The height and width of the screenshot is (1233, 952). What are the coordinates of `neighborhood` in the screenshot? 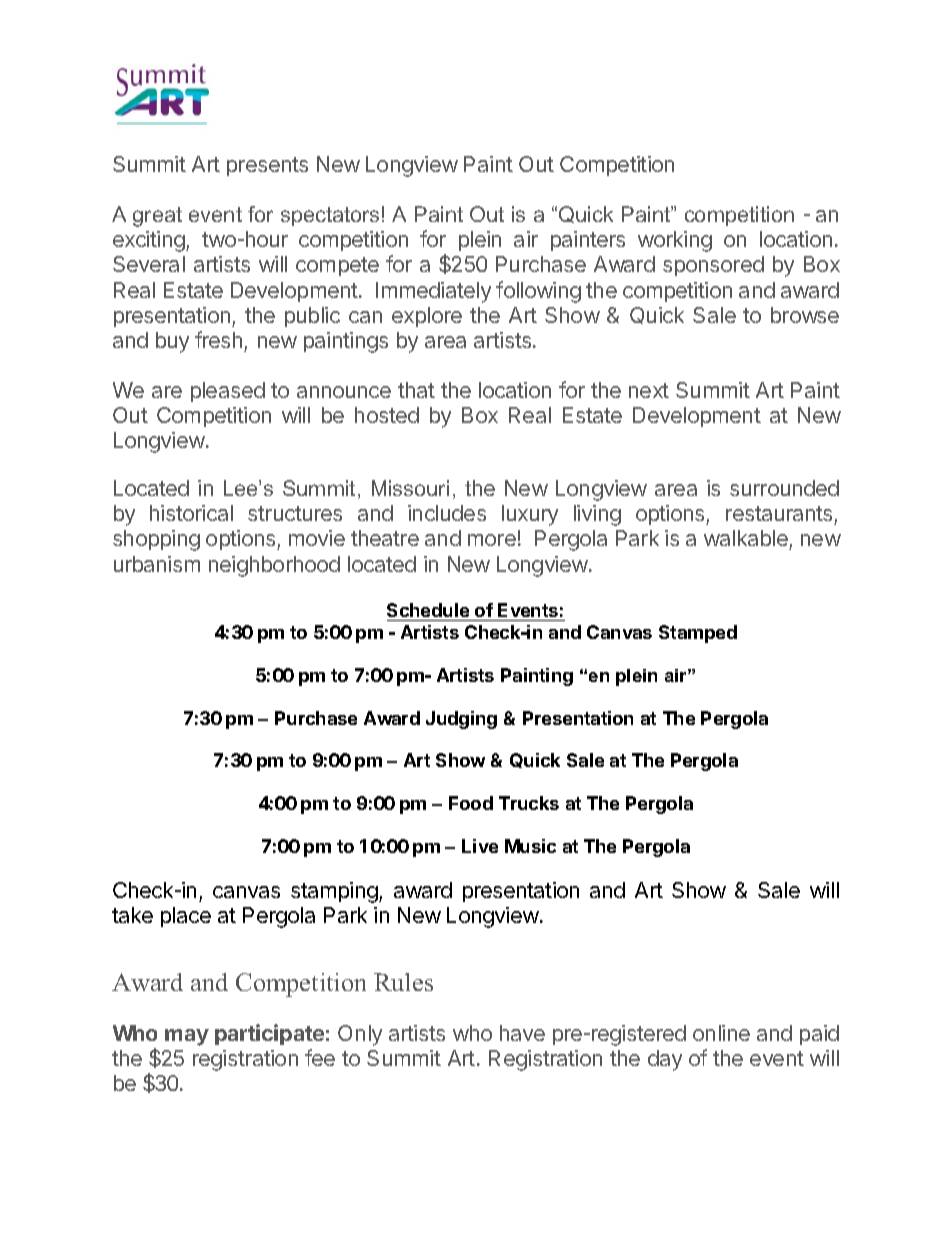 It's located at (274, 566).
